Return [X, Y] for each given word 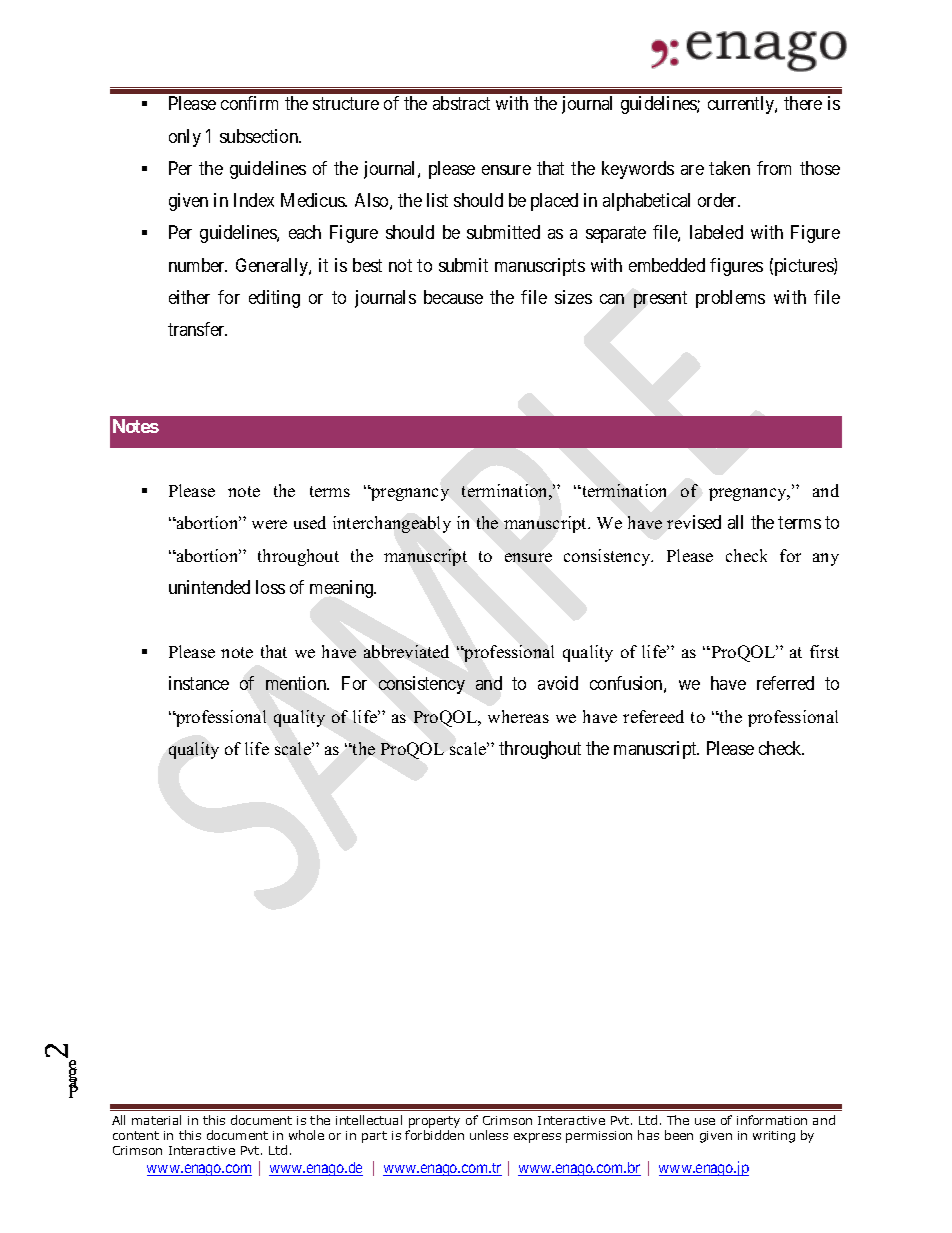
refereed [653, 716]
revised [694, 522]
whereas [518, 716]
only [185, 138]
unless [489, 1135]
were [269, 524]
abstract [461, 103]
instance [199, 683]
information [772, 1120]
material [156, 1120]
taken [729, 168]
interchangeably [392, 524]
